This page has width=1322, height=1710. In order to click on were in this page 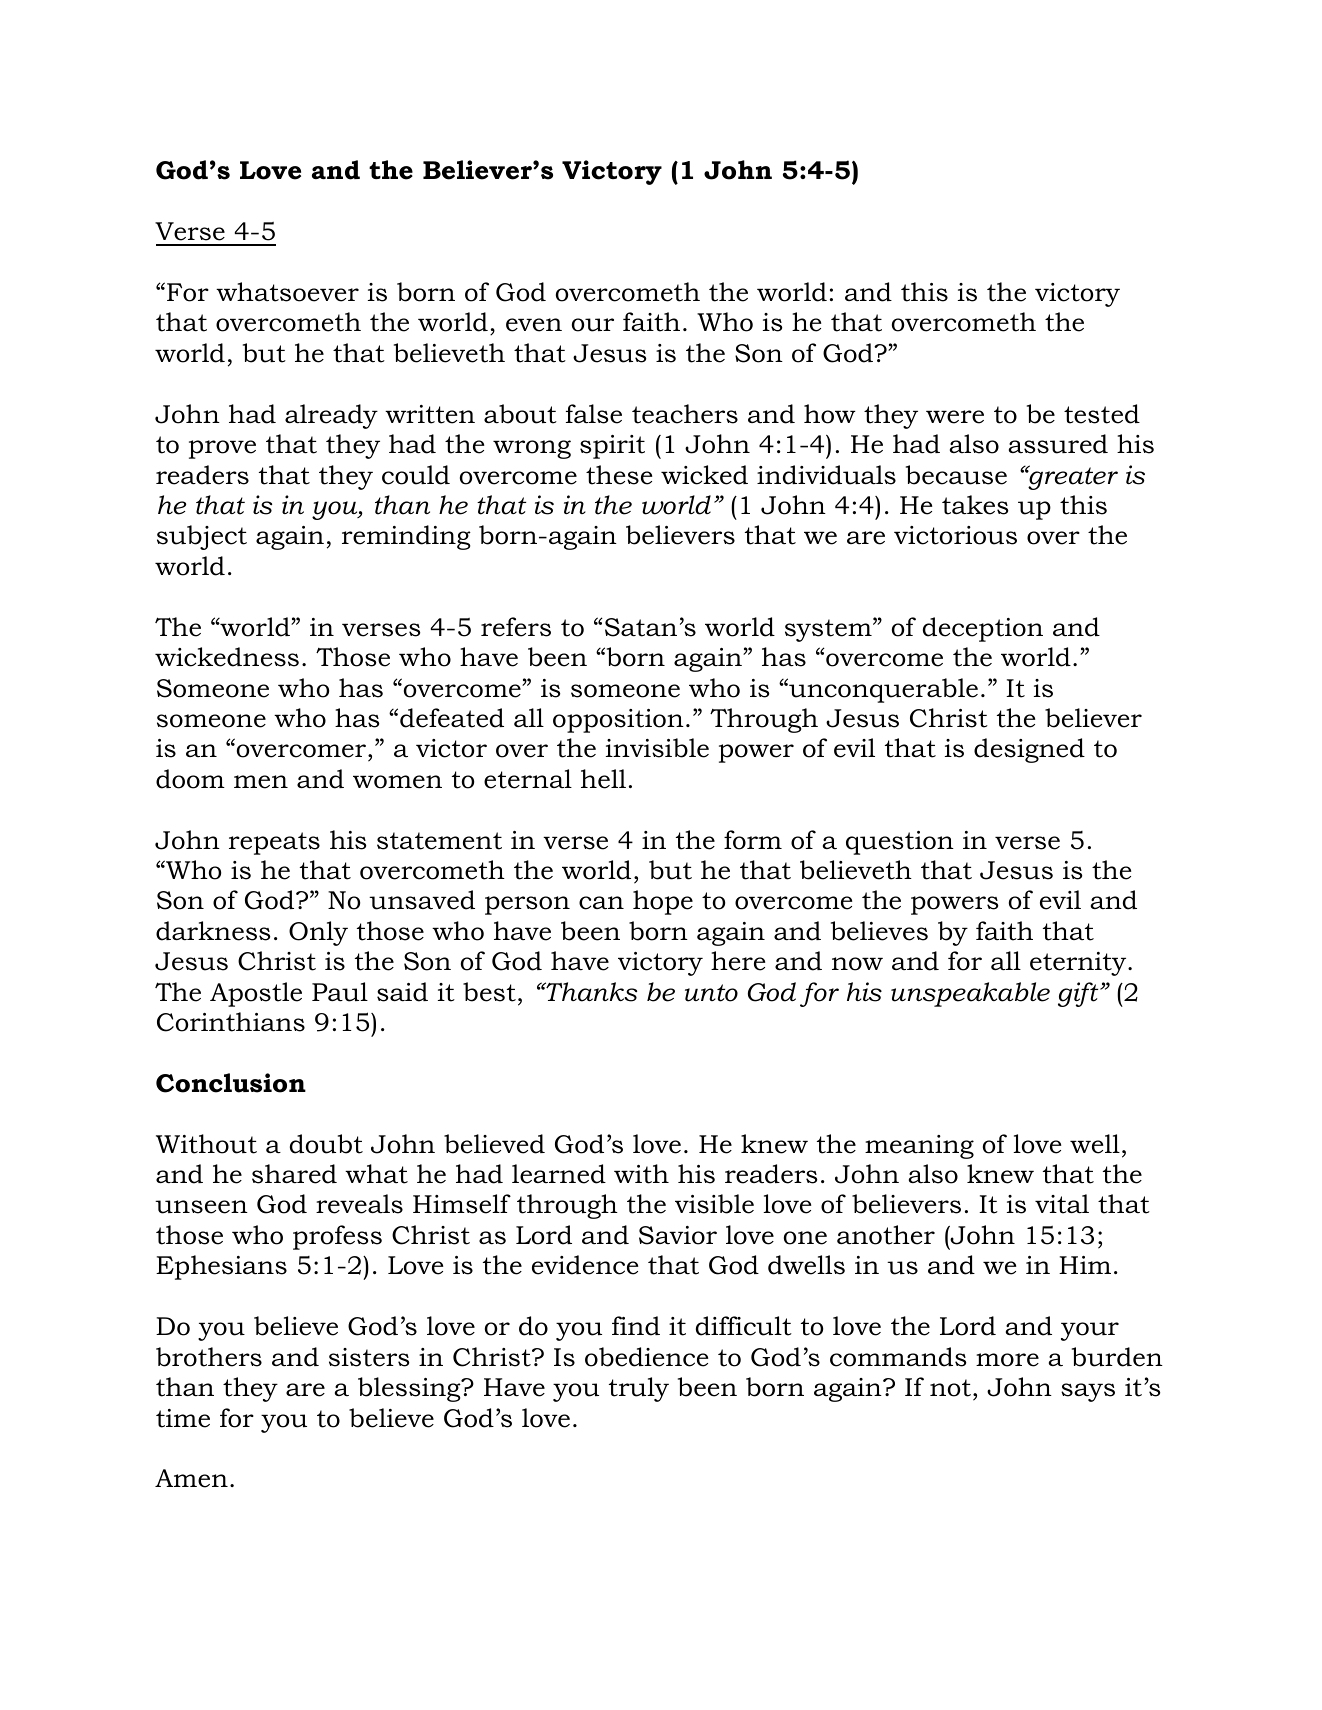, I will do `click(955, 417)`.
